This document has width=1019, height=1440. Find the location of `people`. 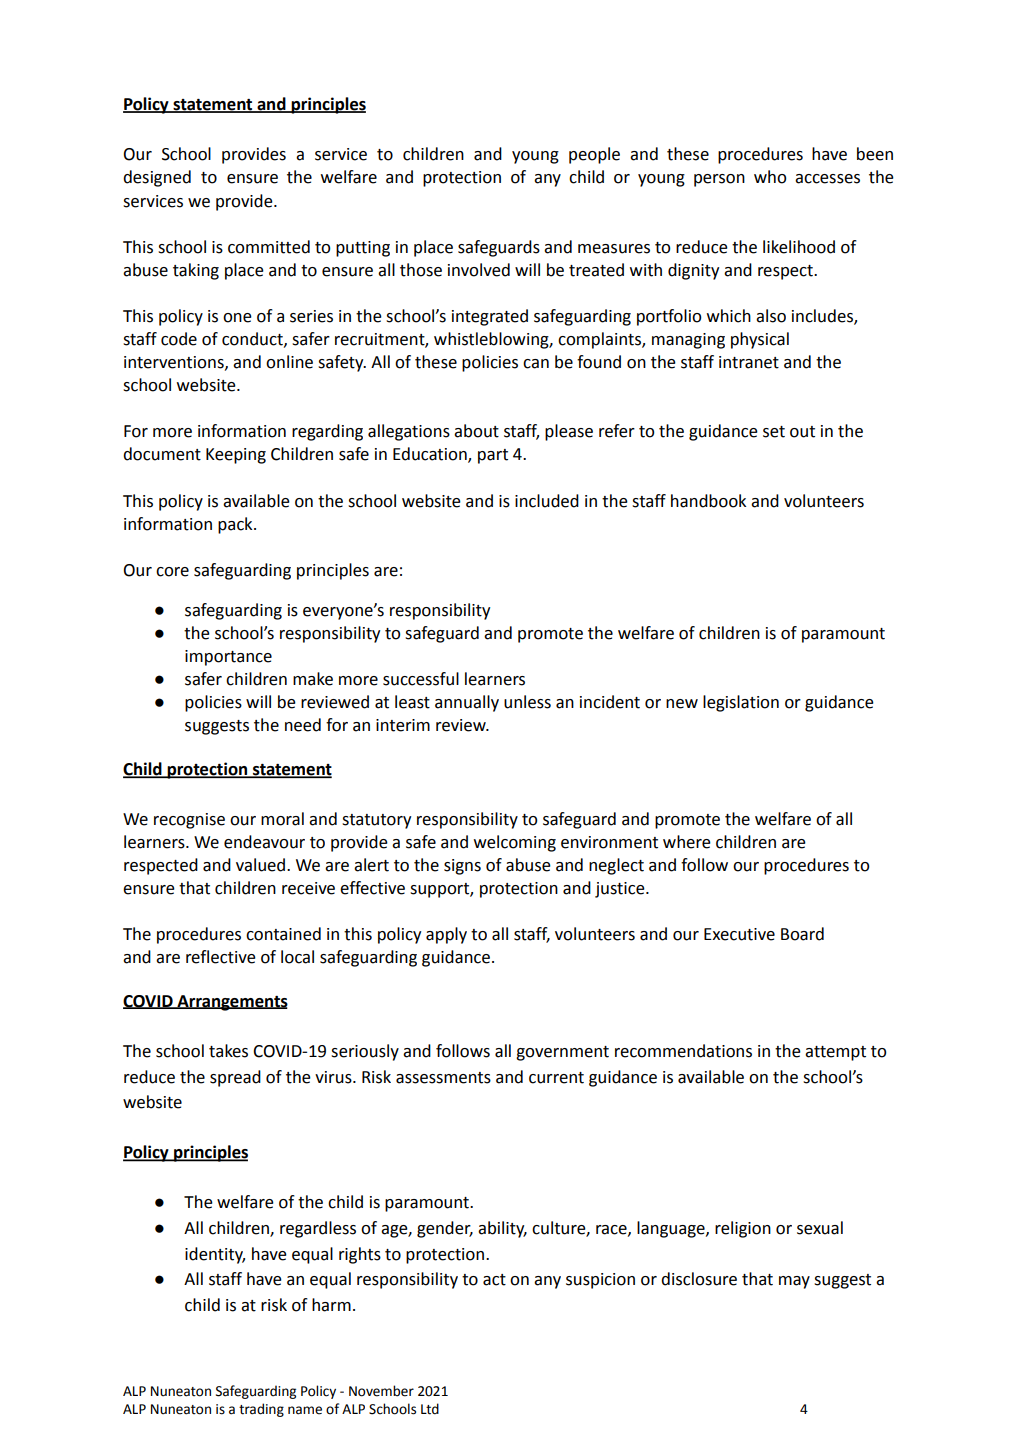

people is located at coordinates (594, 155).
